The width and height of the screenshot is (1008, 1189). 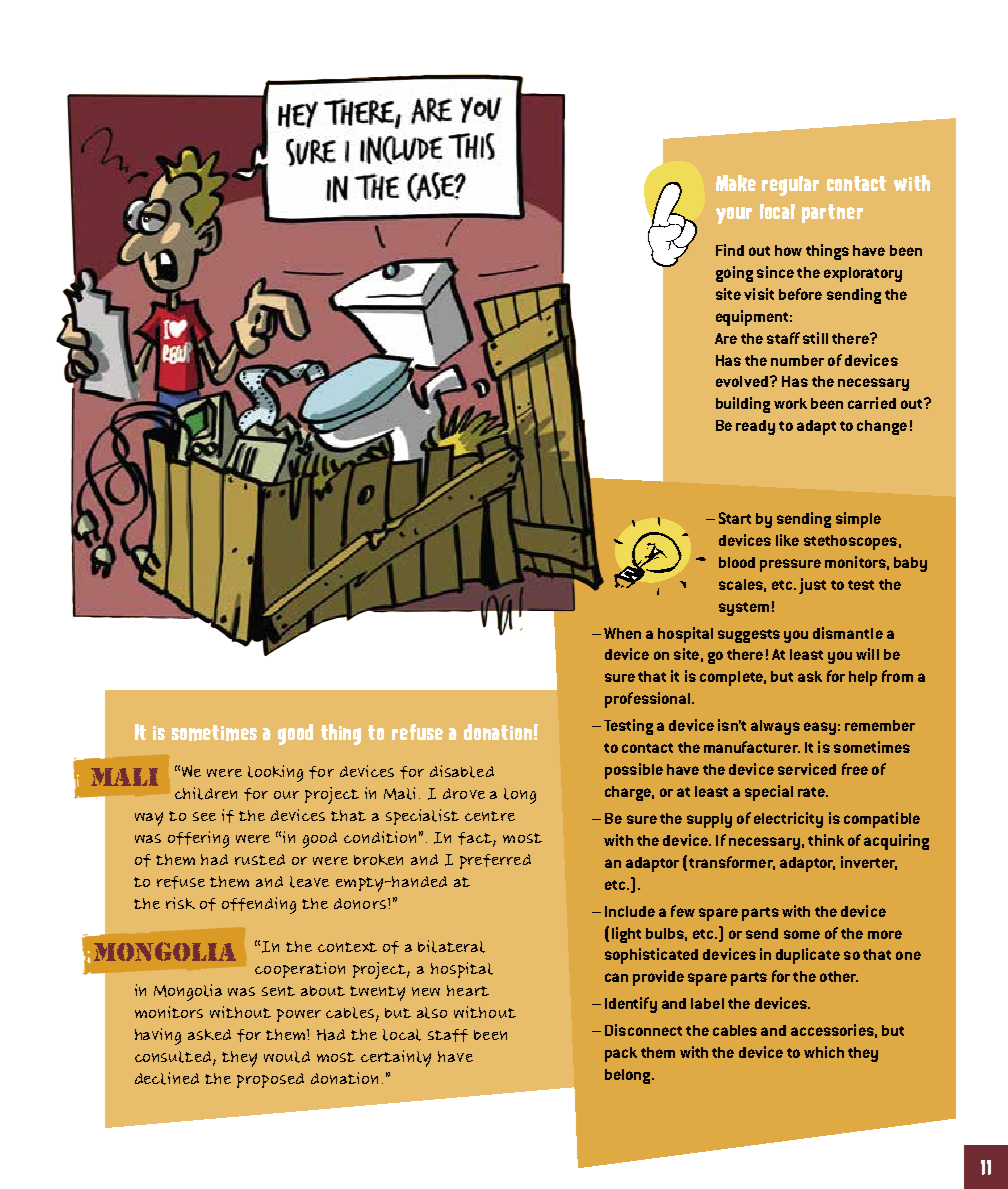 I want to click on partner, so click(x=832, y=213).
